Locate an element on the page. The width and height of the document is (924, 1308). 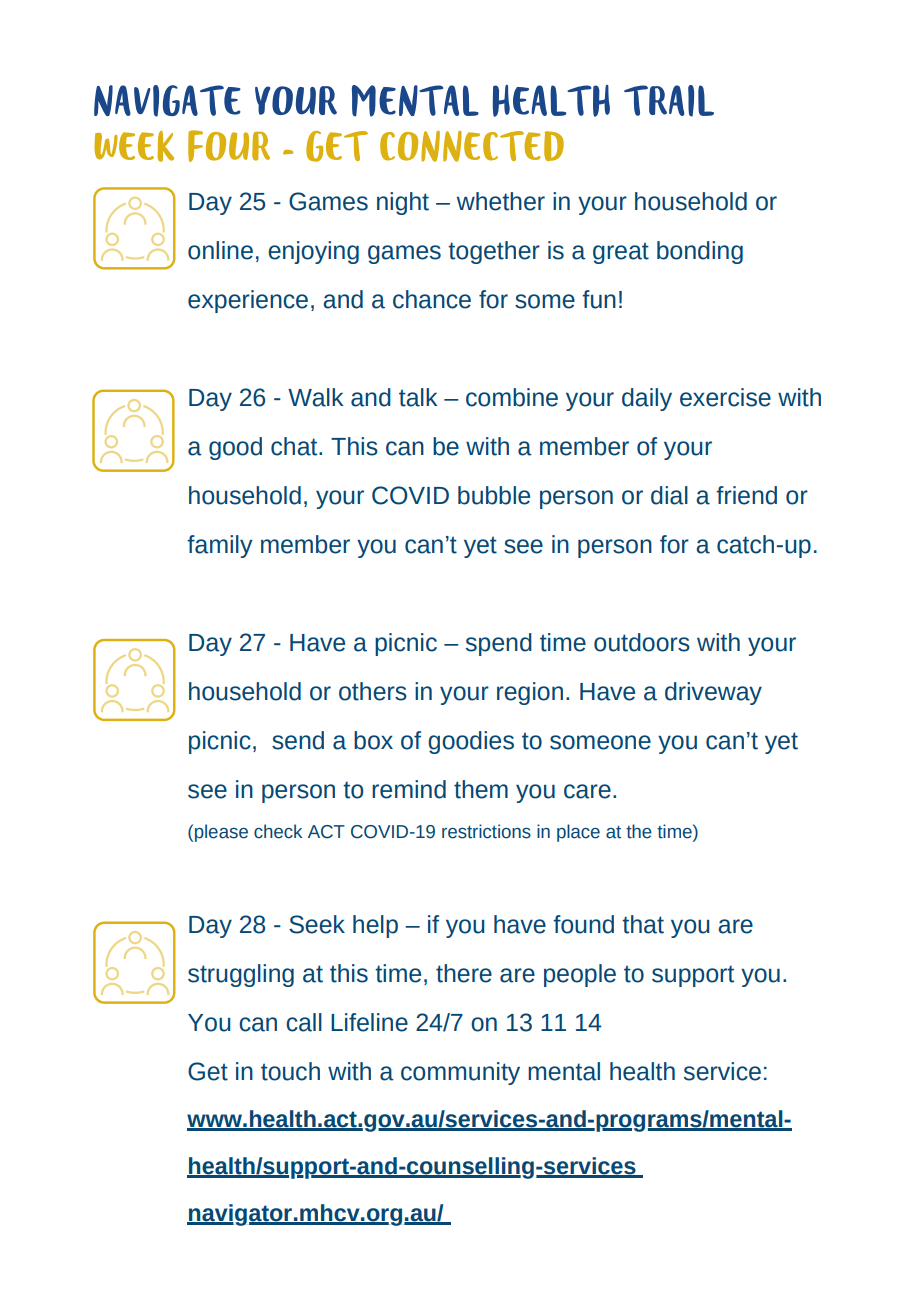
CONNECTED is located at coordinates (472, 146).
